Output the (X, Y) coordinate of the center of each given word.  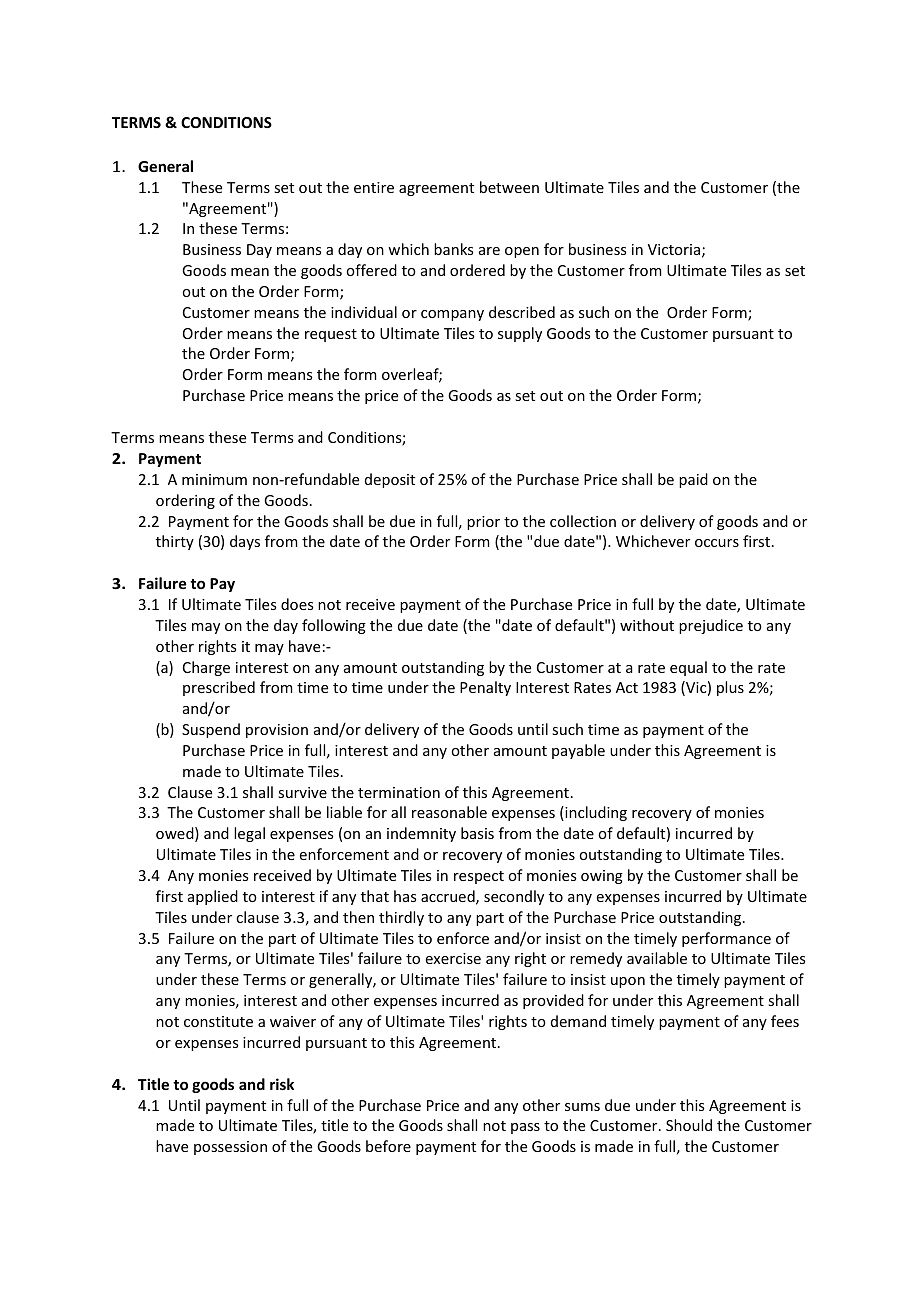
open (522, 252)
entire (374, 187)
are (489, 251)
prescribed (219, 688)
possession (230, 1148)
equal (688, 668)
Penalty (485, 688)
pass (525, 1128)
